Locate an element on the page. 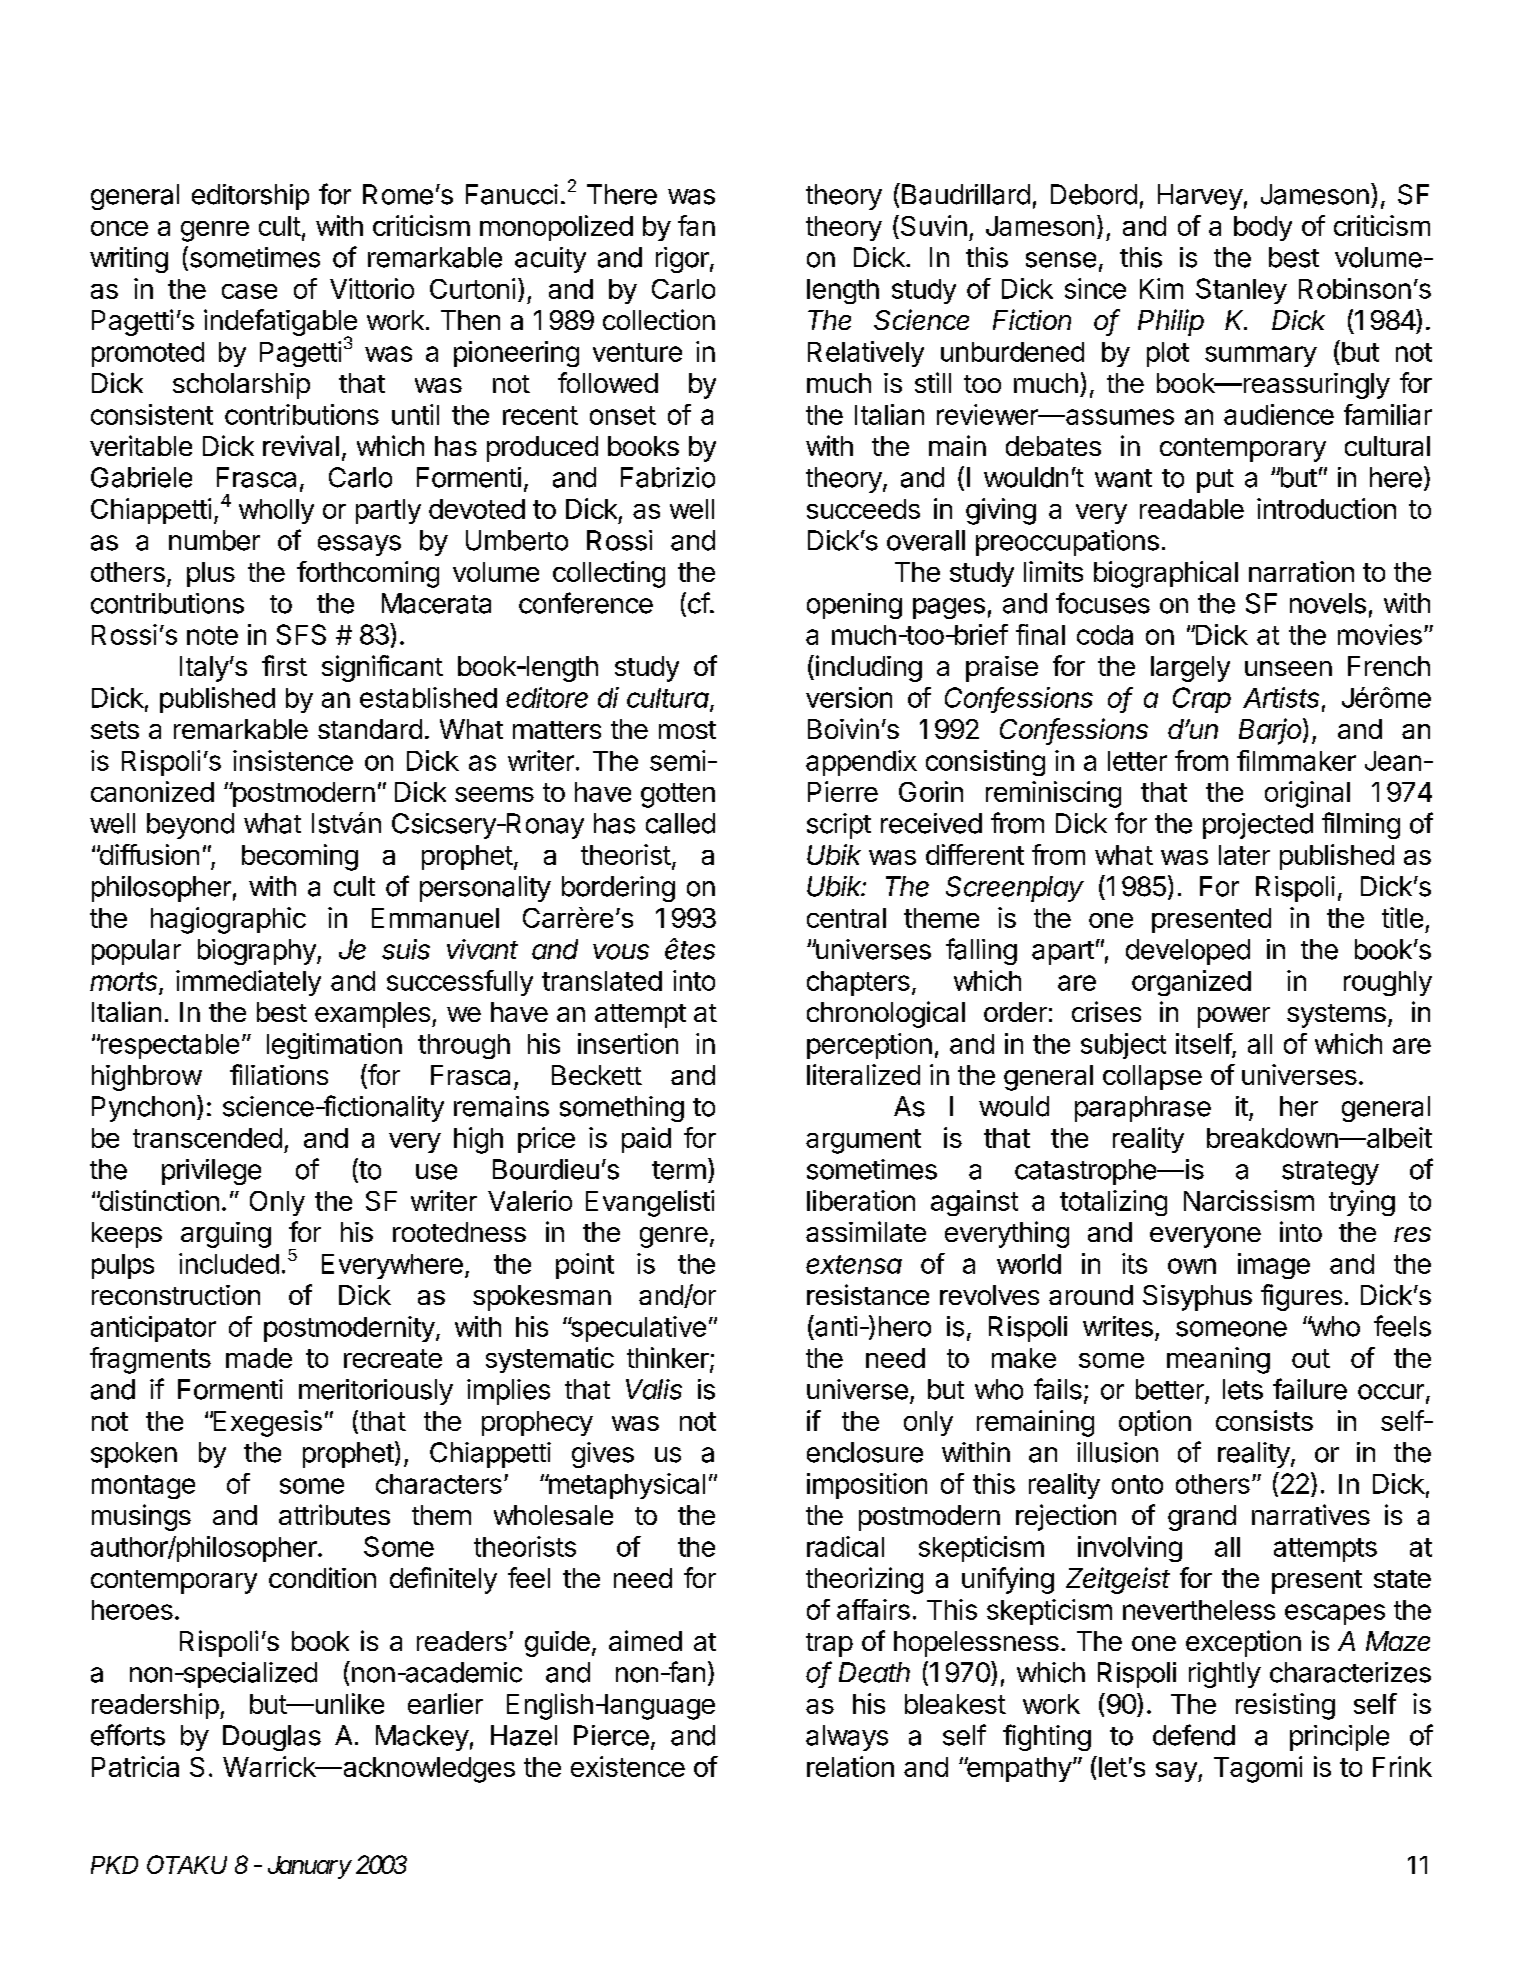 The height and width of the page is (1969, 1521). insistence is located at coordinates (293, 760).
